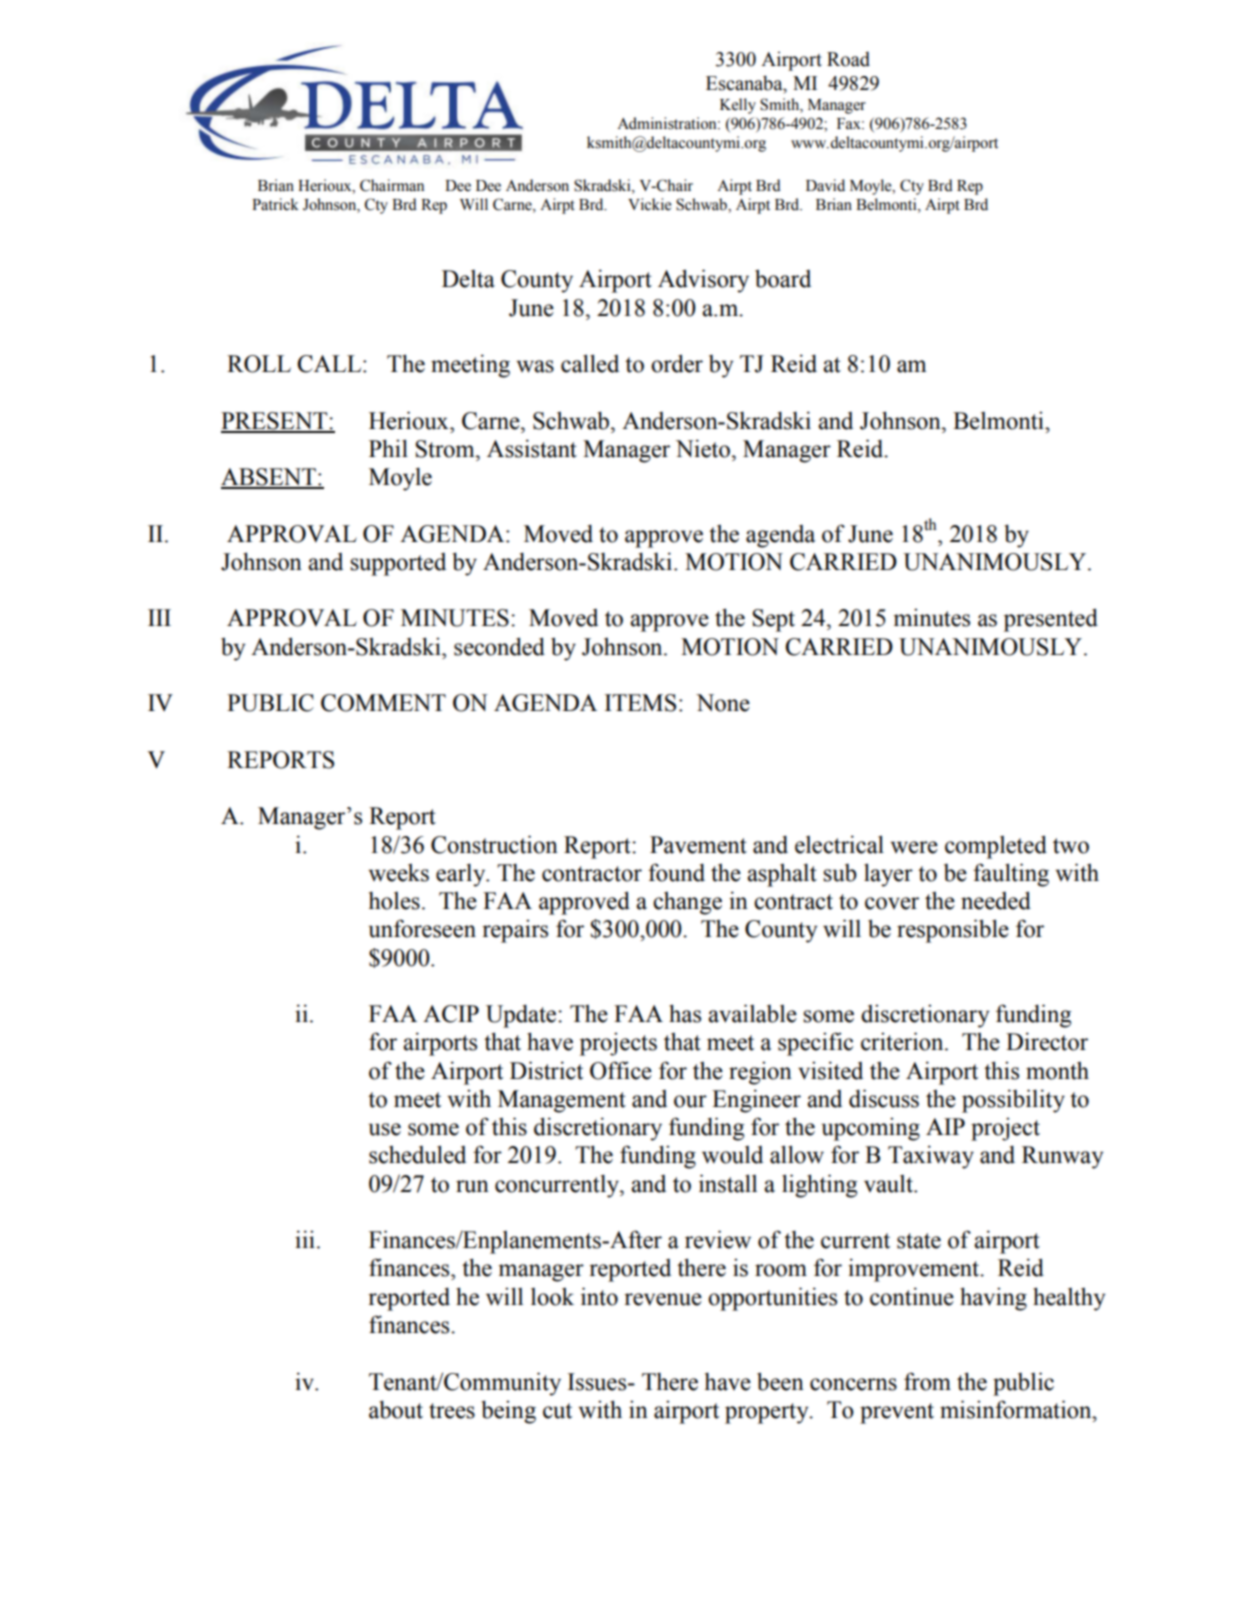  I want to click on board, so click(783, 278).
